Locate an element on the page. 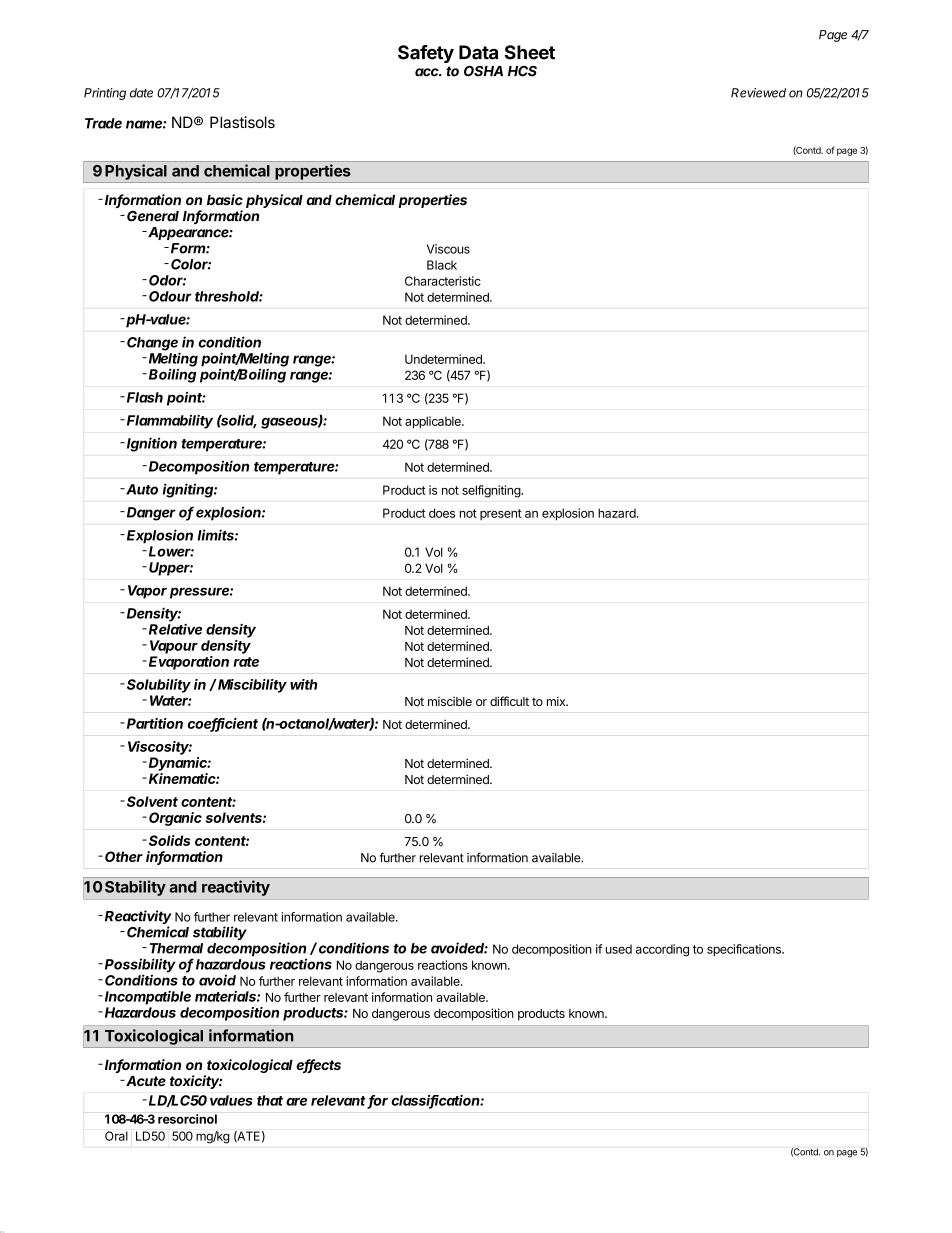 The width and height of the page is (952, 1233). Reviewed is located at coordinates (758, 93).
